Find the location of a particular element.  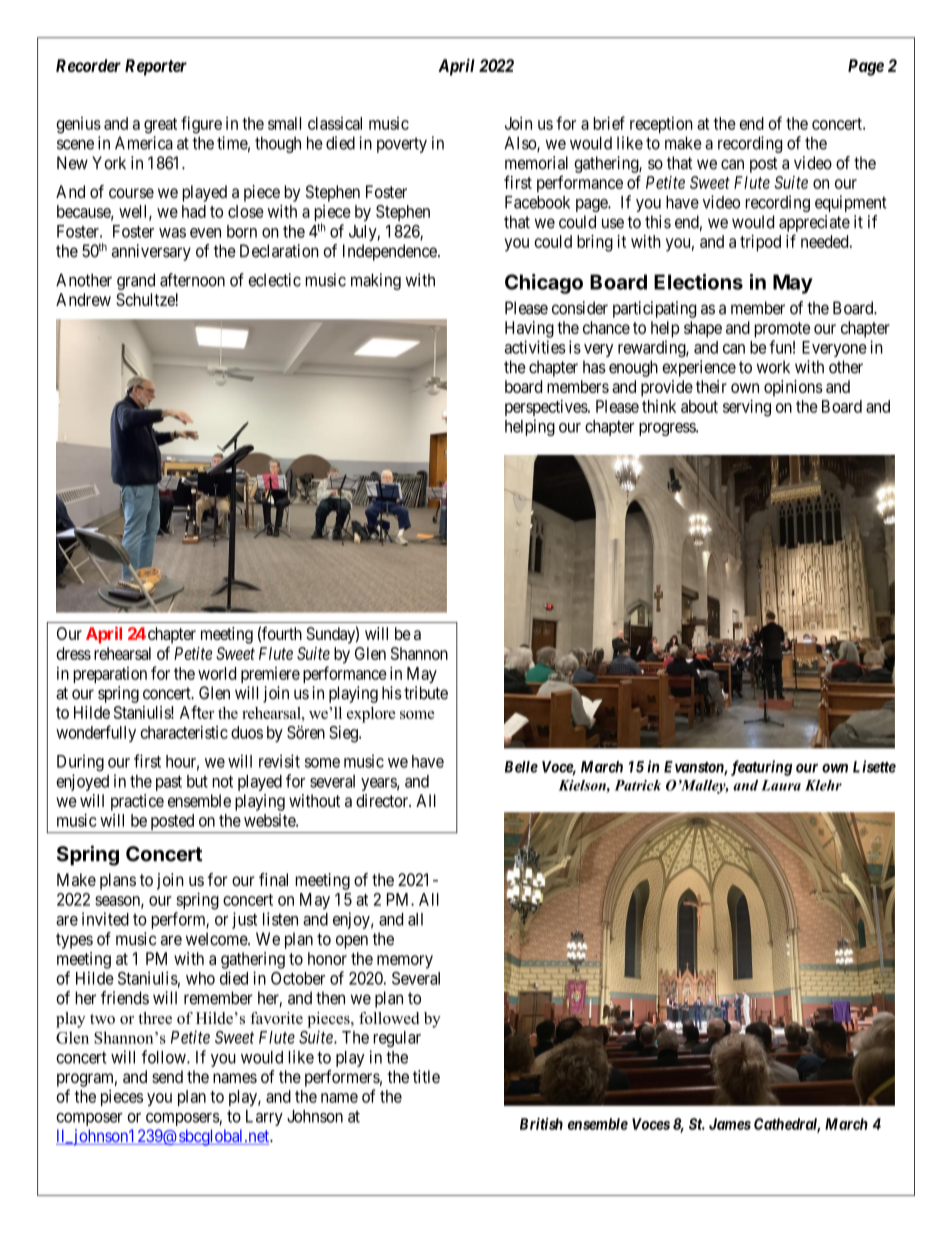

great is located at coordinates (160, 126).
